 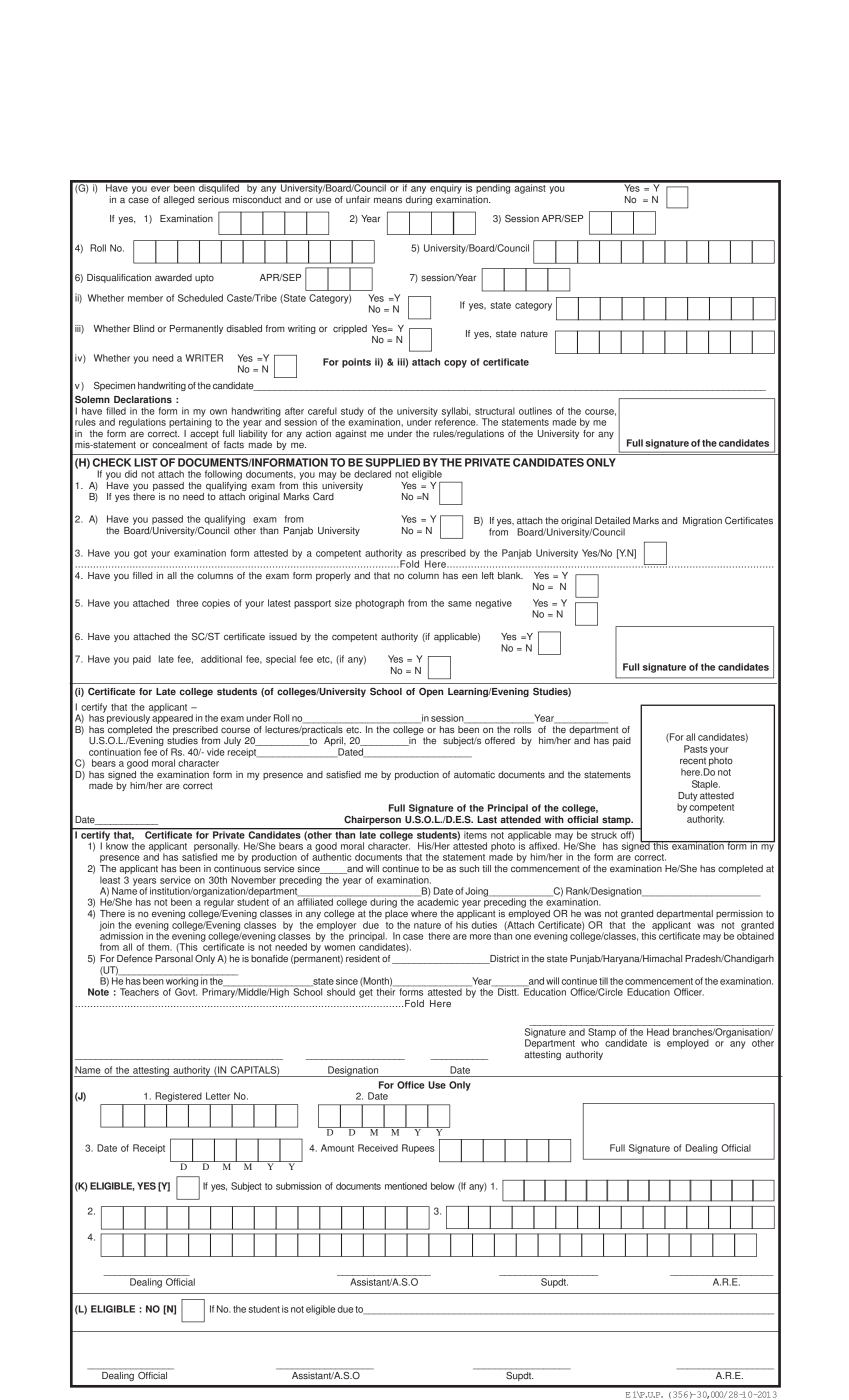 I want to click on Migration, so click(x=702, y=521).
